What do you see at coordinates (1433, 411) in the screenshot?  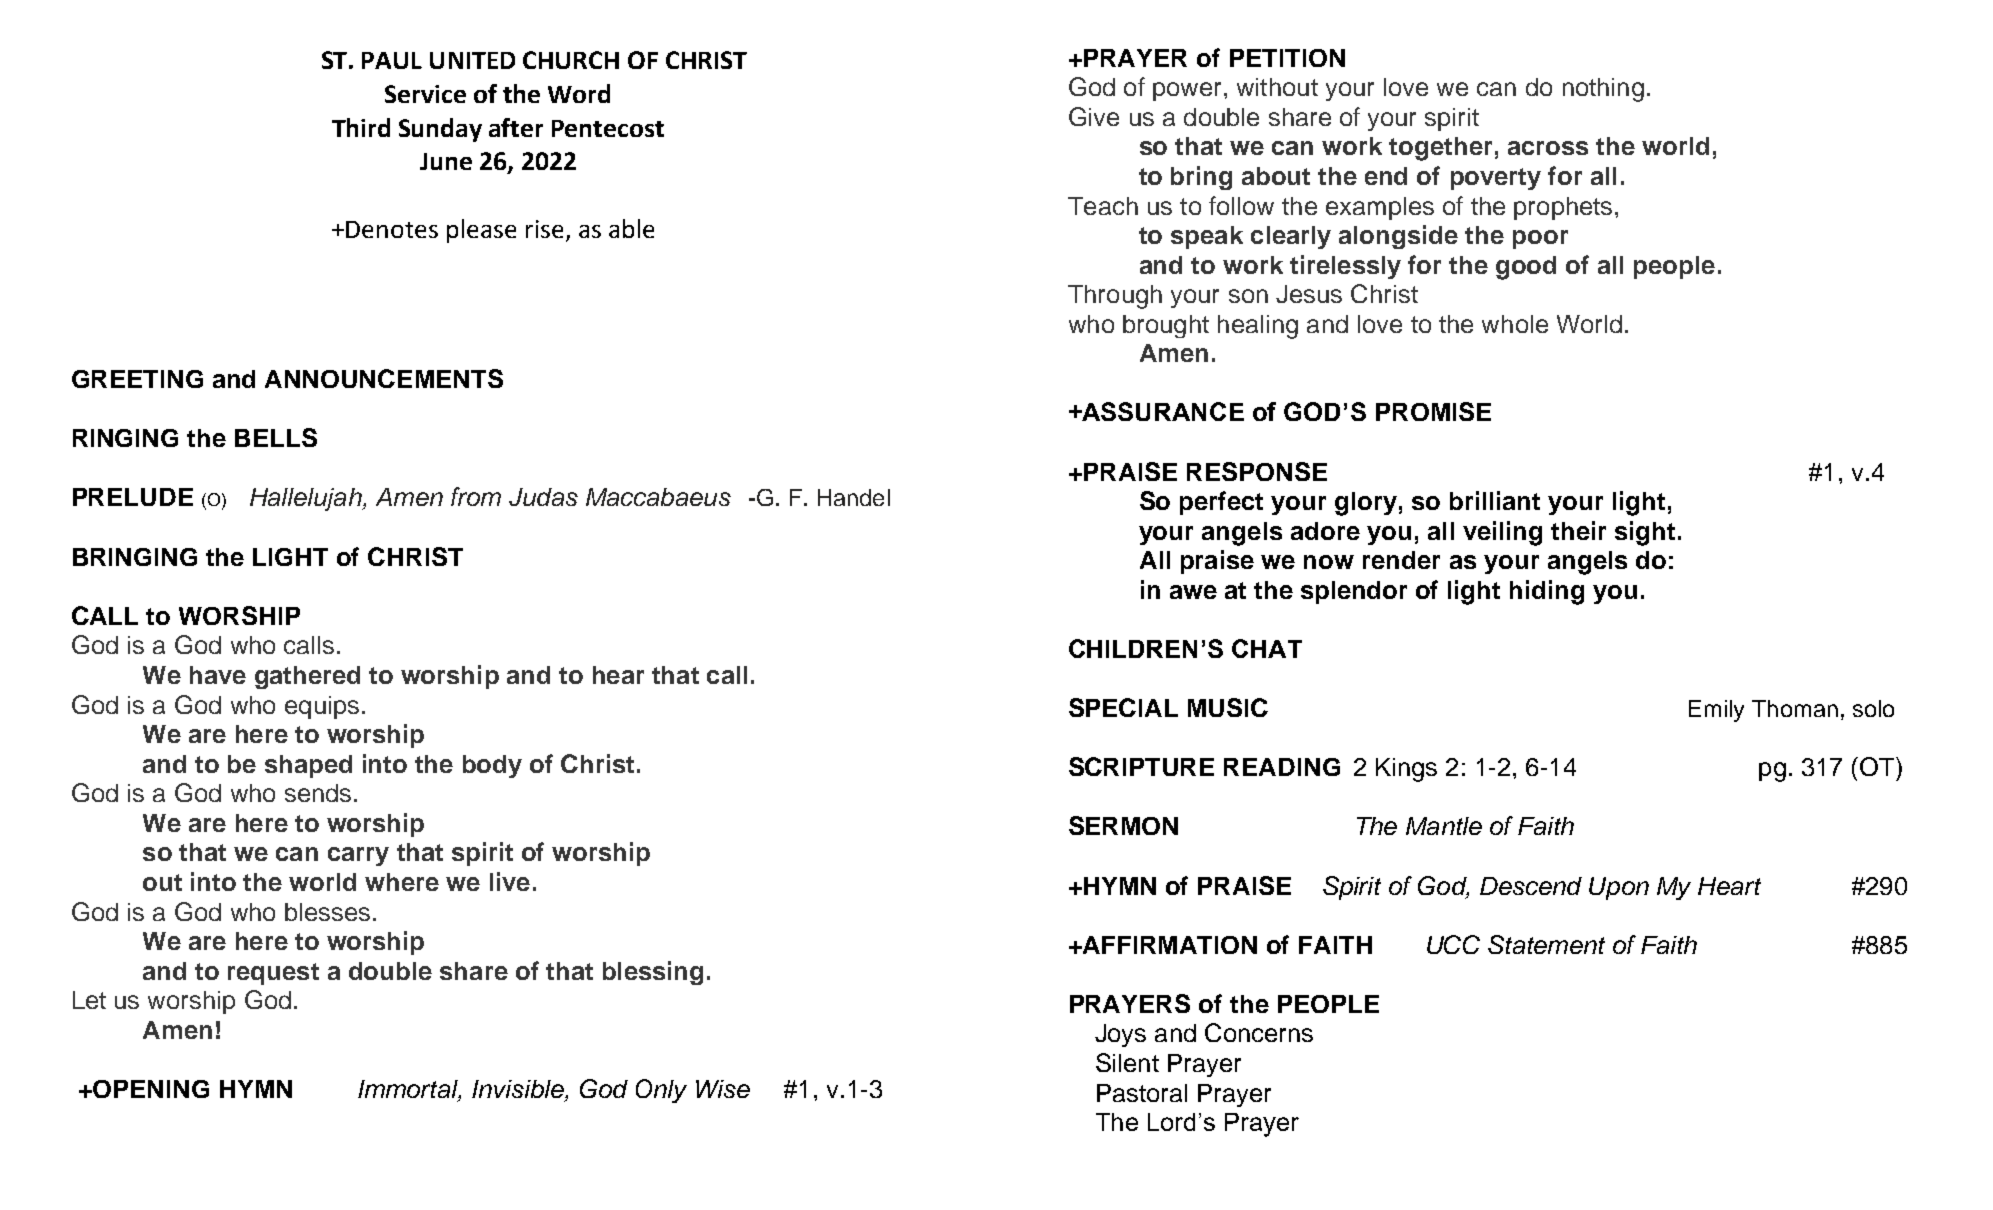 I see `PROMISE` at bounding box center [1433, 411].
